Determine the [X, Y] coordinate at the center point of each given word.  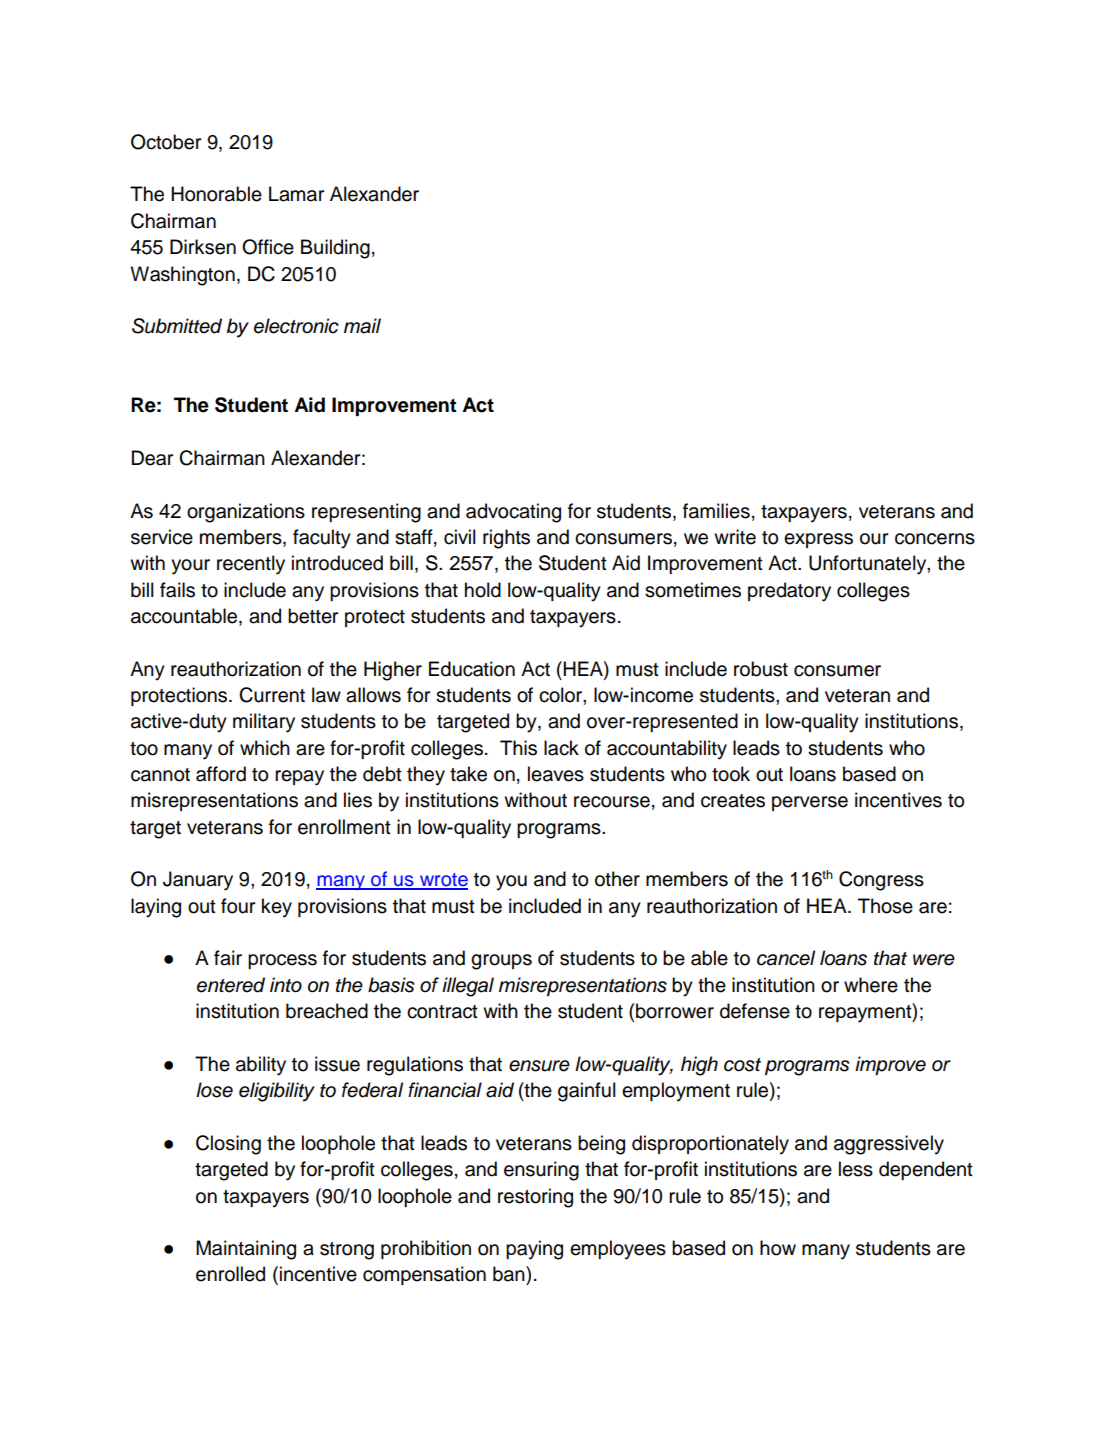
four [238, 906]
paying [534, 1250]
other [617, 879]
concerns [935, 539]
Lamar [296, 194]
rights [506, 539]
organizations [246, 513]
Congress [881, 881]
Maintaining [246, 1250]
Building [335, 249]
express [818, 540]
